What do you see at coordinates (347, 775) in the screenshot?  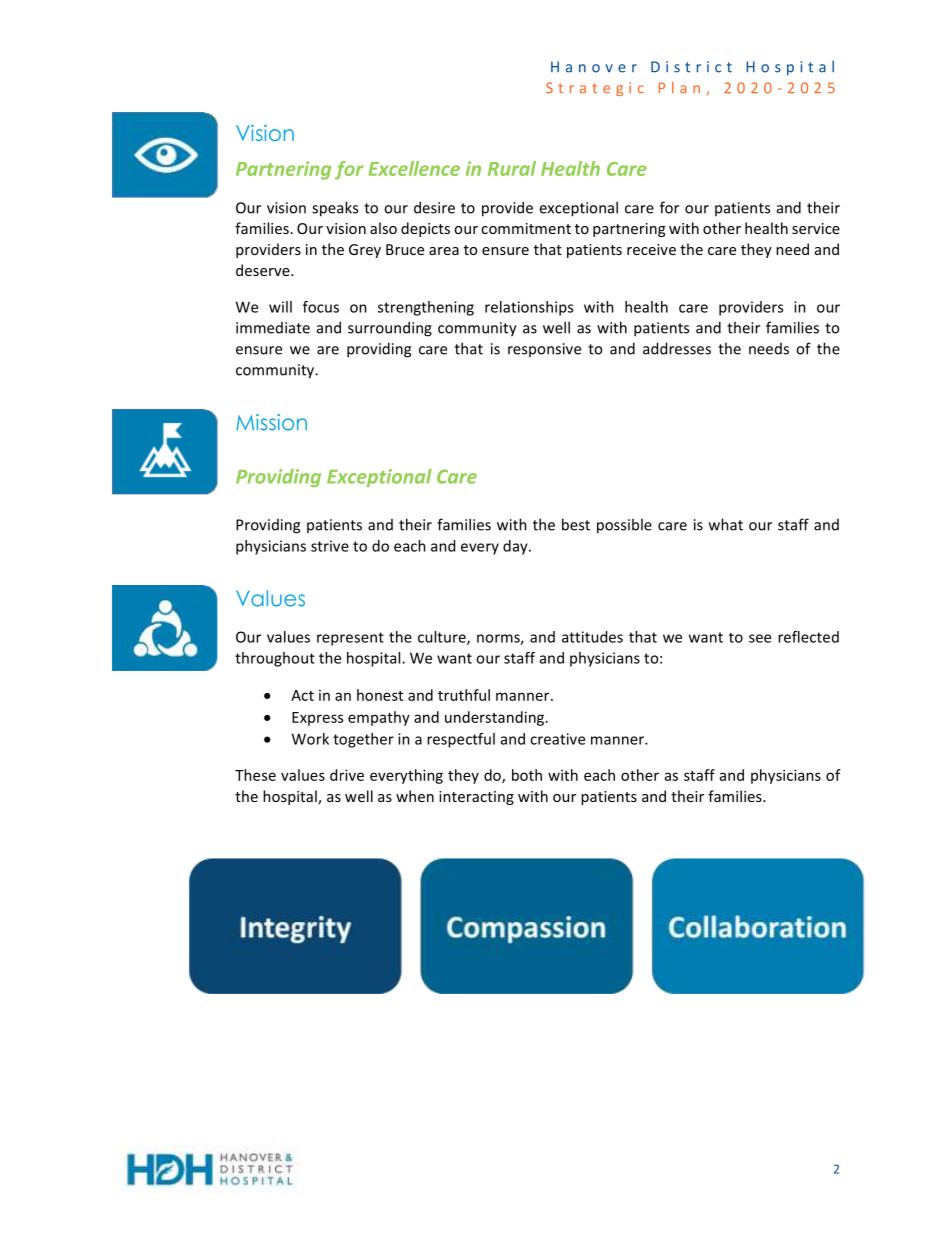 I see `drive` at bounding box center [347, 775].
